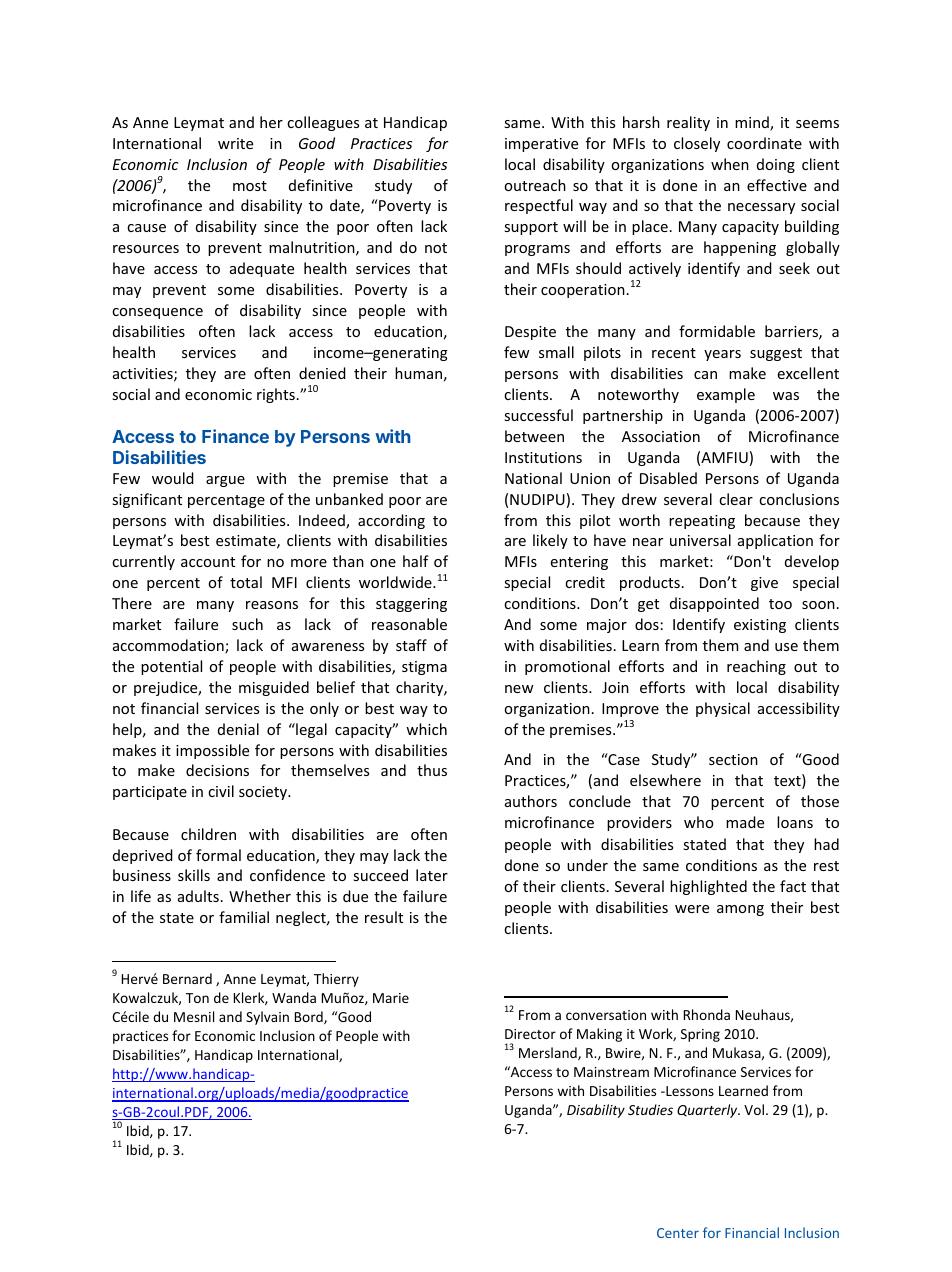 The image size is (952, 1272). Describe the element at coordinates (730, 164) in the screenshot. I see `when` at that location.
